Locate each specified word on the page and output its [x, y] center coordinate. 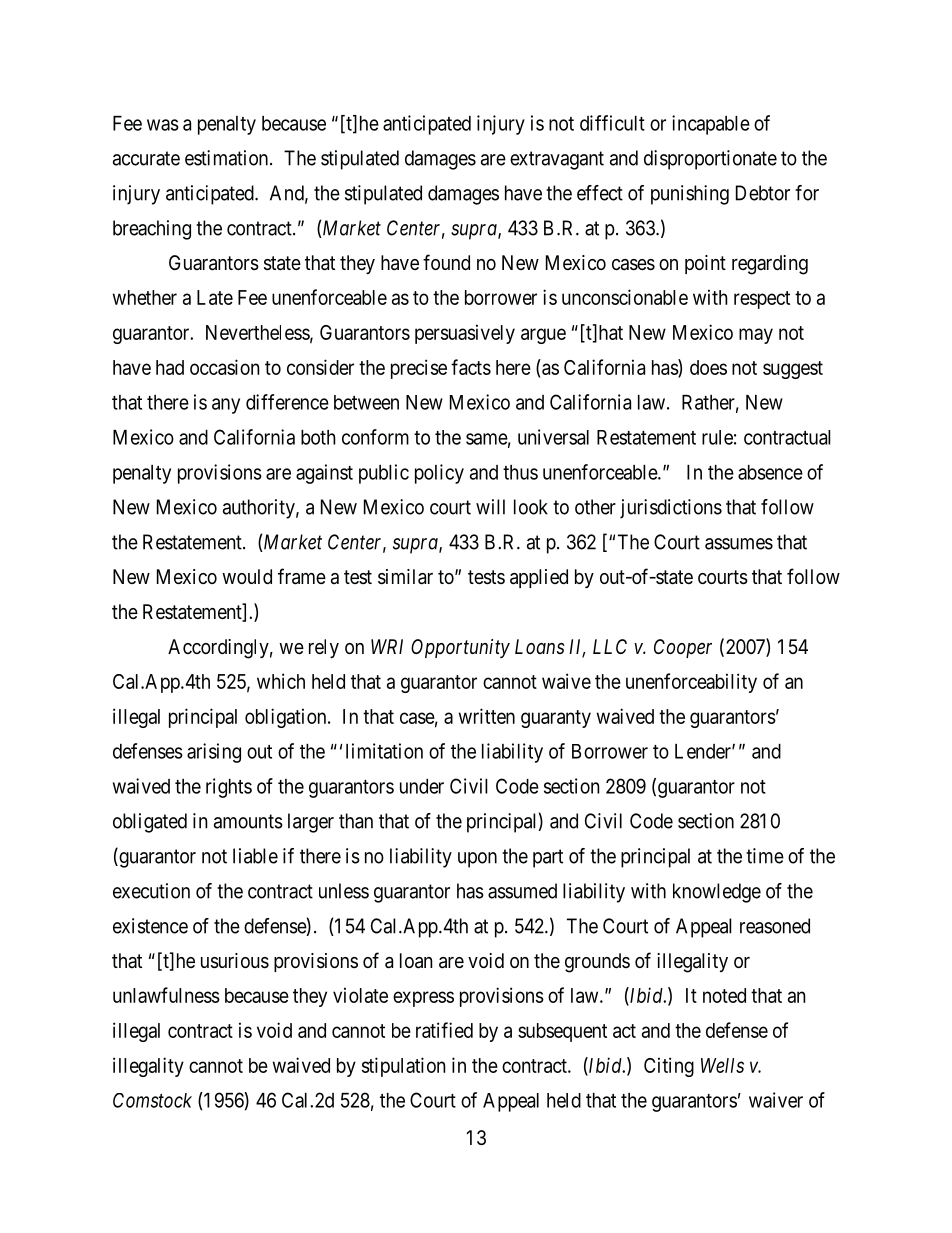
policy [439, 474]
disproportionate [710, 160]
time [765, 856]
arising [214, 753]
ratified [444, 1030]
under [422, 786]
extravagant [557, 160]
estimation [228, 158]
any [226, 406]
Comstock [152, 1100]
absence [770, 472]
